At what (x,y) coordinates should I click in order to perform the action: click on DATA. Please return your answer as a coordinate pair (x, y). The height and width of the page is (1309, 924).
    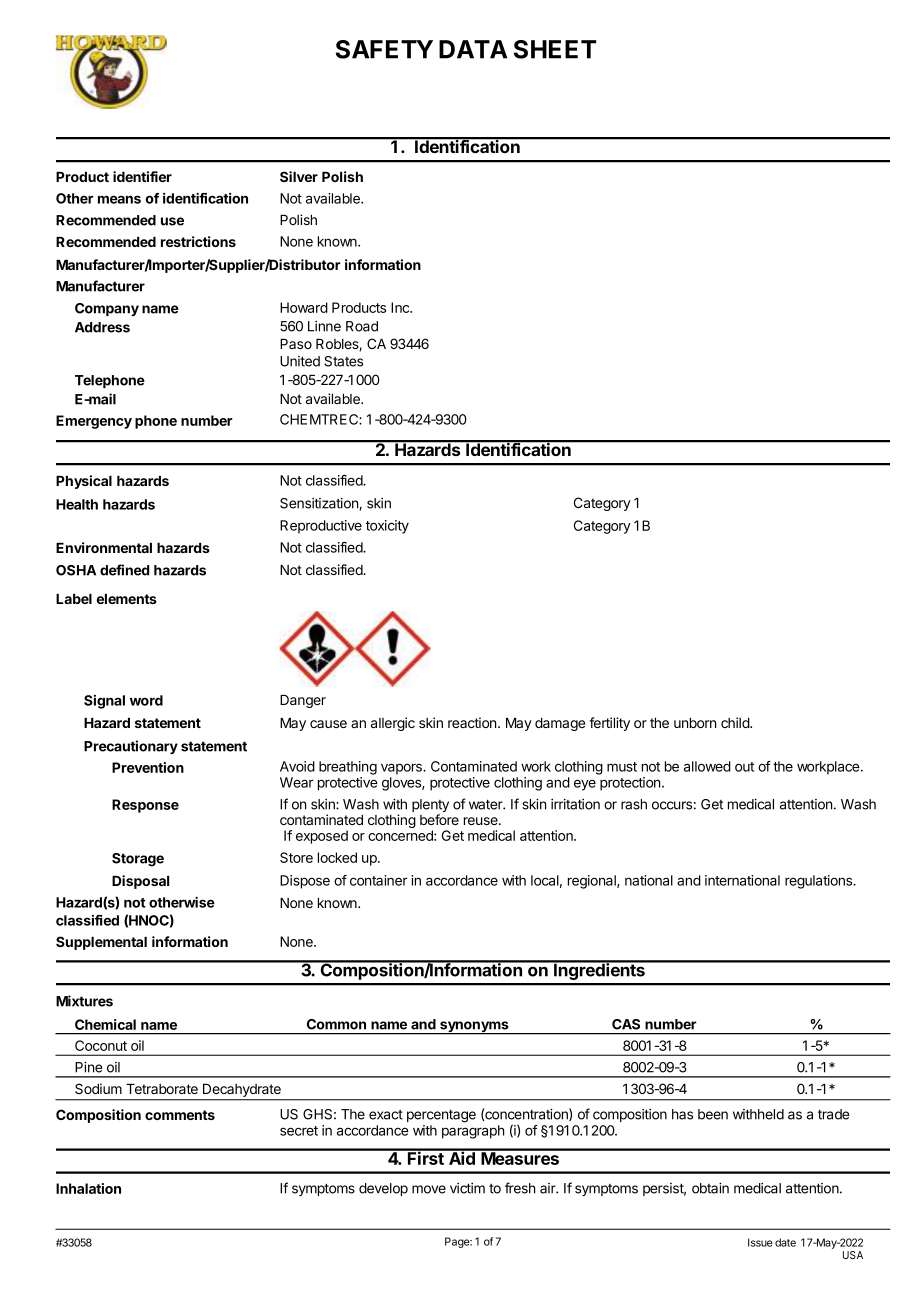
    Looking at the image, I should click on (473, 49).
